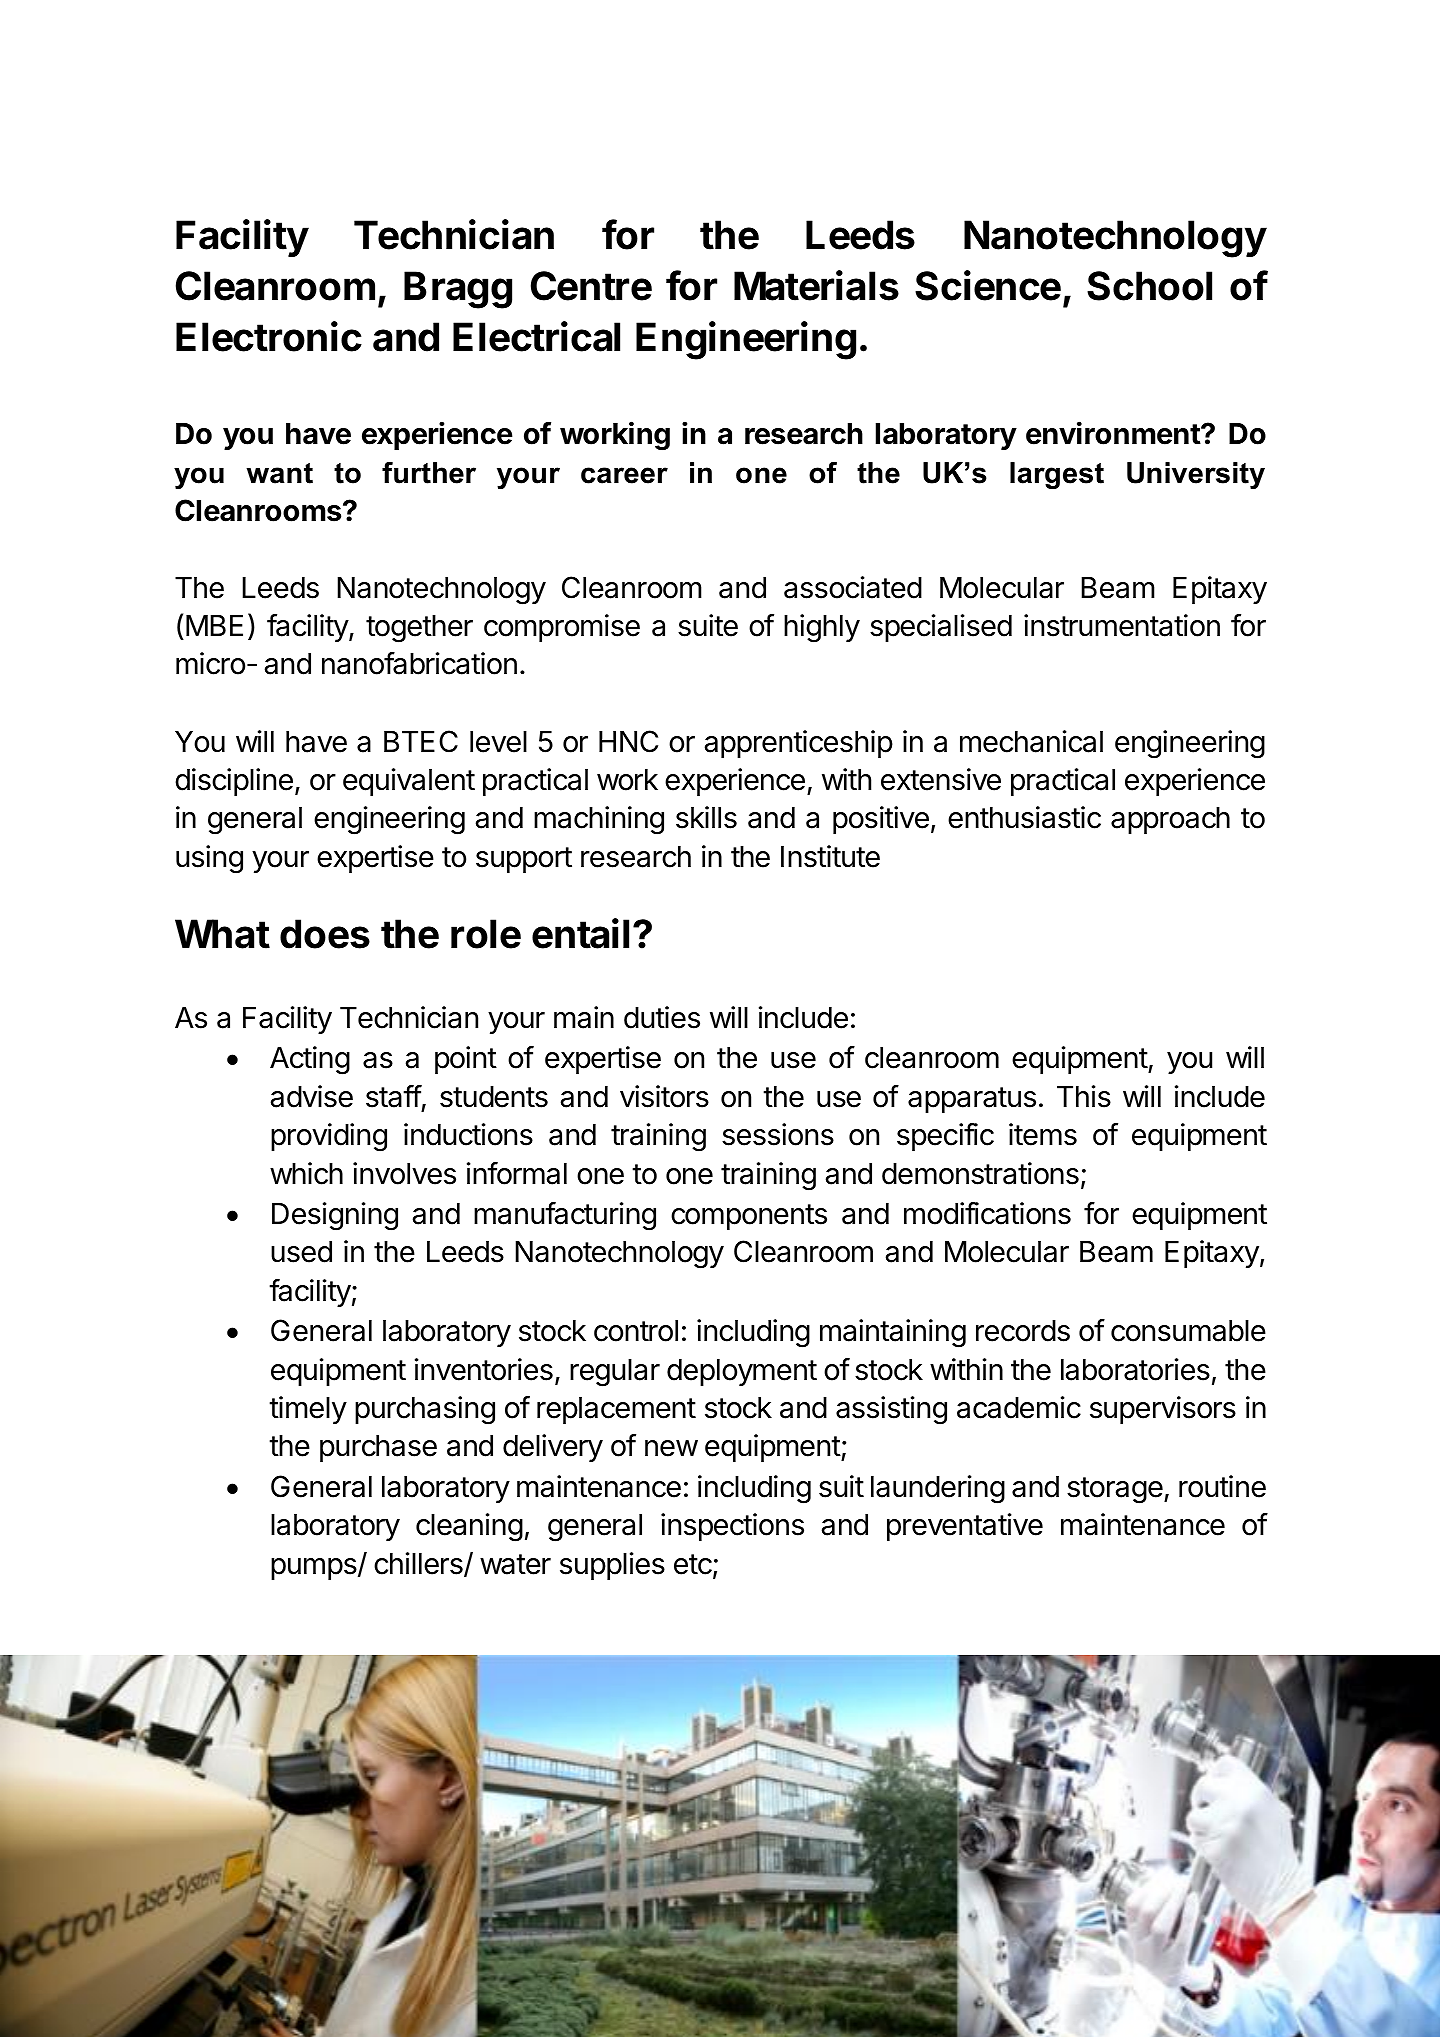 The image size is (1440, 2037). Describe the element at coordinates (816, 285) in the page. I see `Materials` at that location.
